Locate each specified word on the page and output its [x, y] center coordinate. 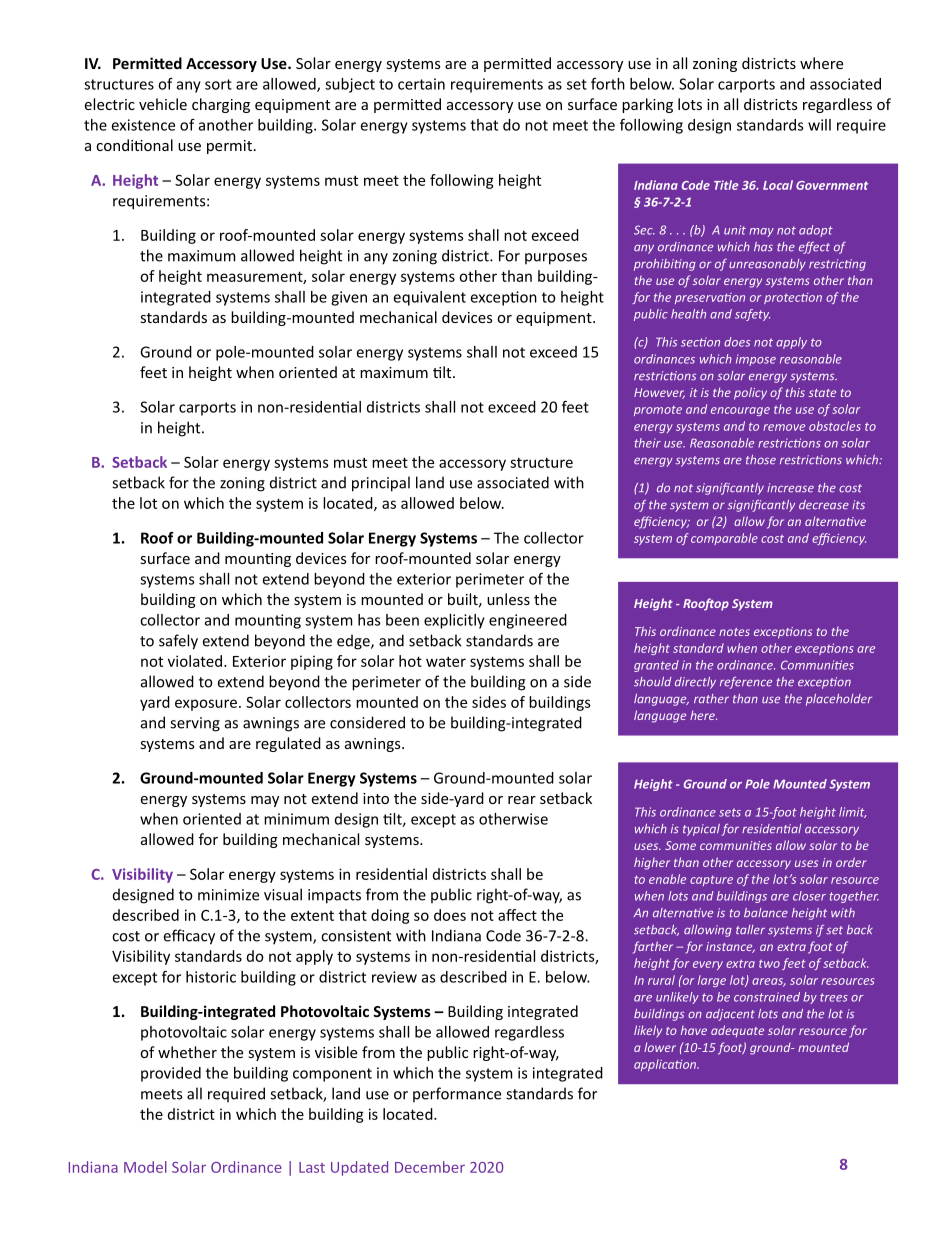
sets [730, 812]
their [647, 443]
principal [381, 484]
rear [522, 800]
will [819, 125]
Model [145, 1167]
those [761, 460]
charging [221, 105]
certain [421, 84]
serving [195, 724]
